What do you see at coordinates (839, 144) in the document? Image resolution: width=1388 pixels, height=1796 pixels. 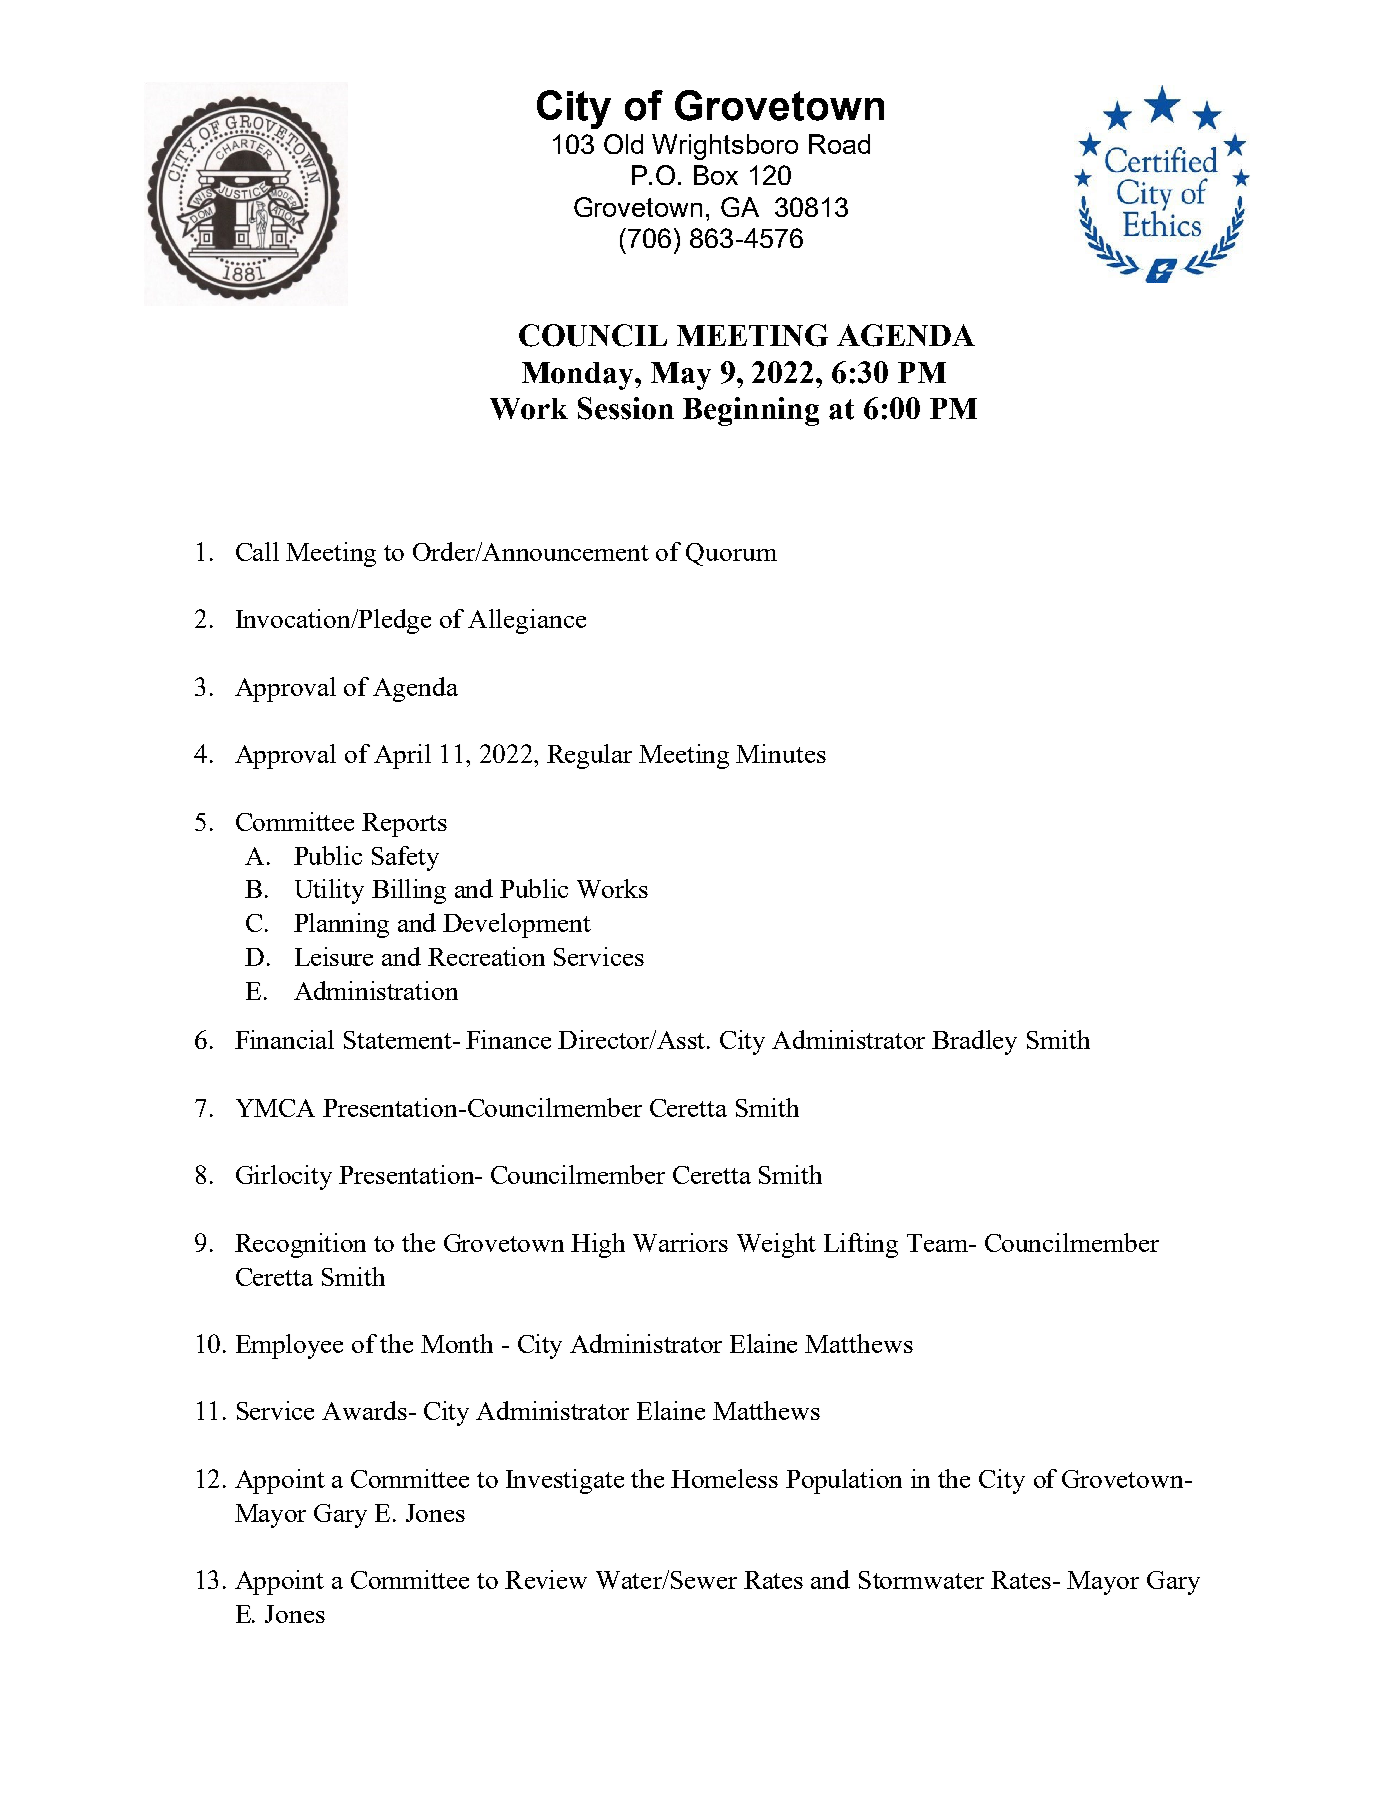 I see `Road` at bounding box center [839, 144].
